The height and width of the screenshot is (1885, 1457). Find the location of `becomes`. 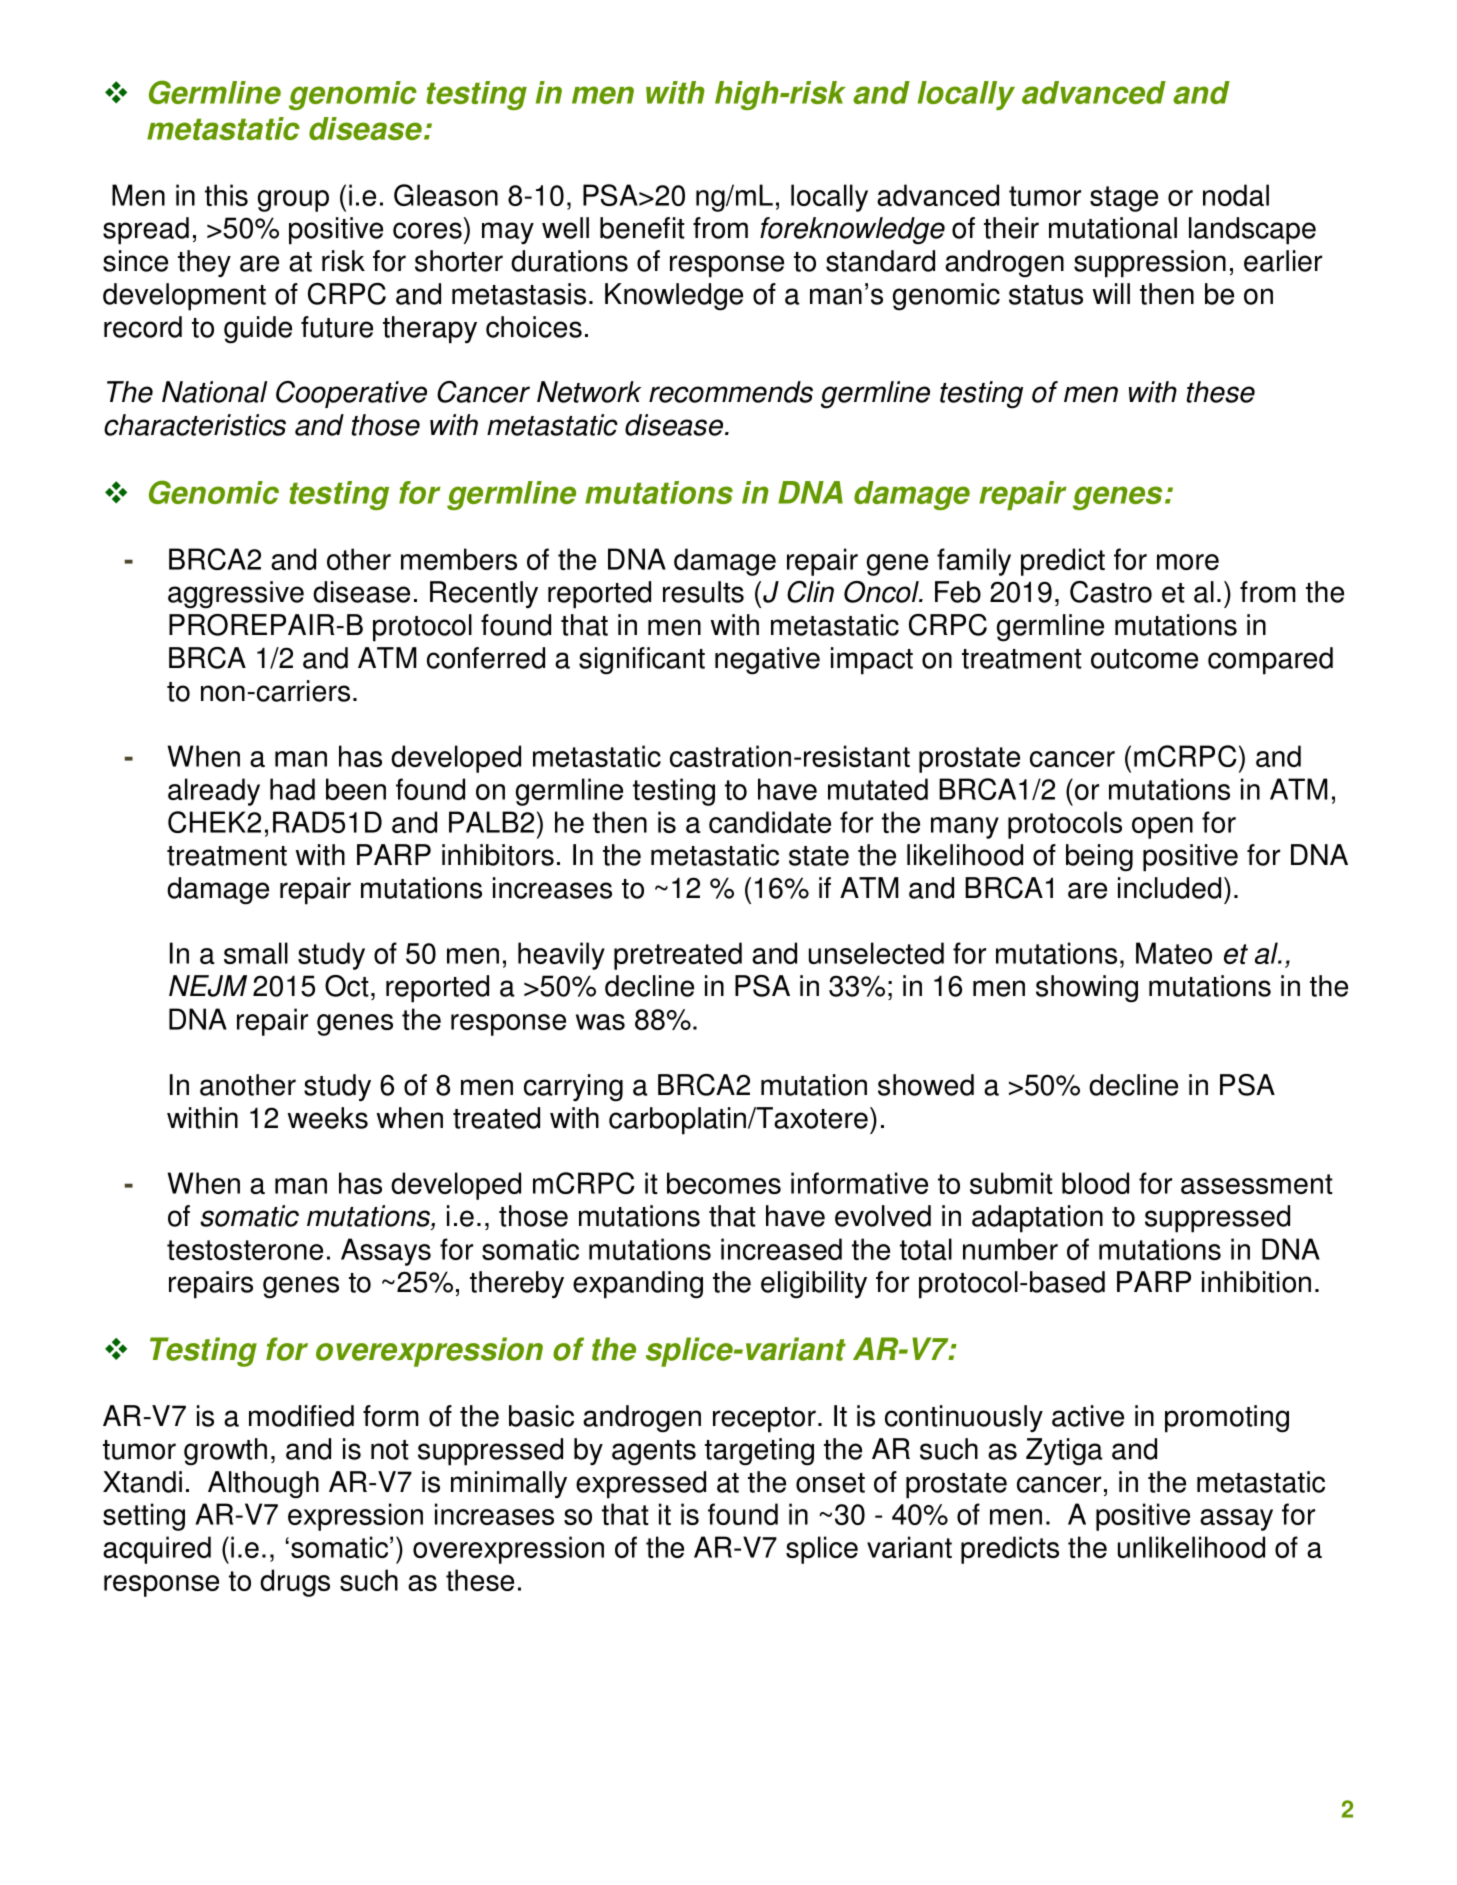

becomes is located at coordinates (724, 1183).
